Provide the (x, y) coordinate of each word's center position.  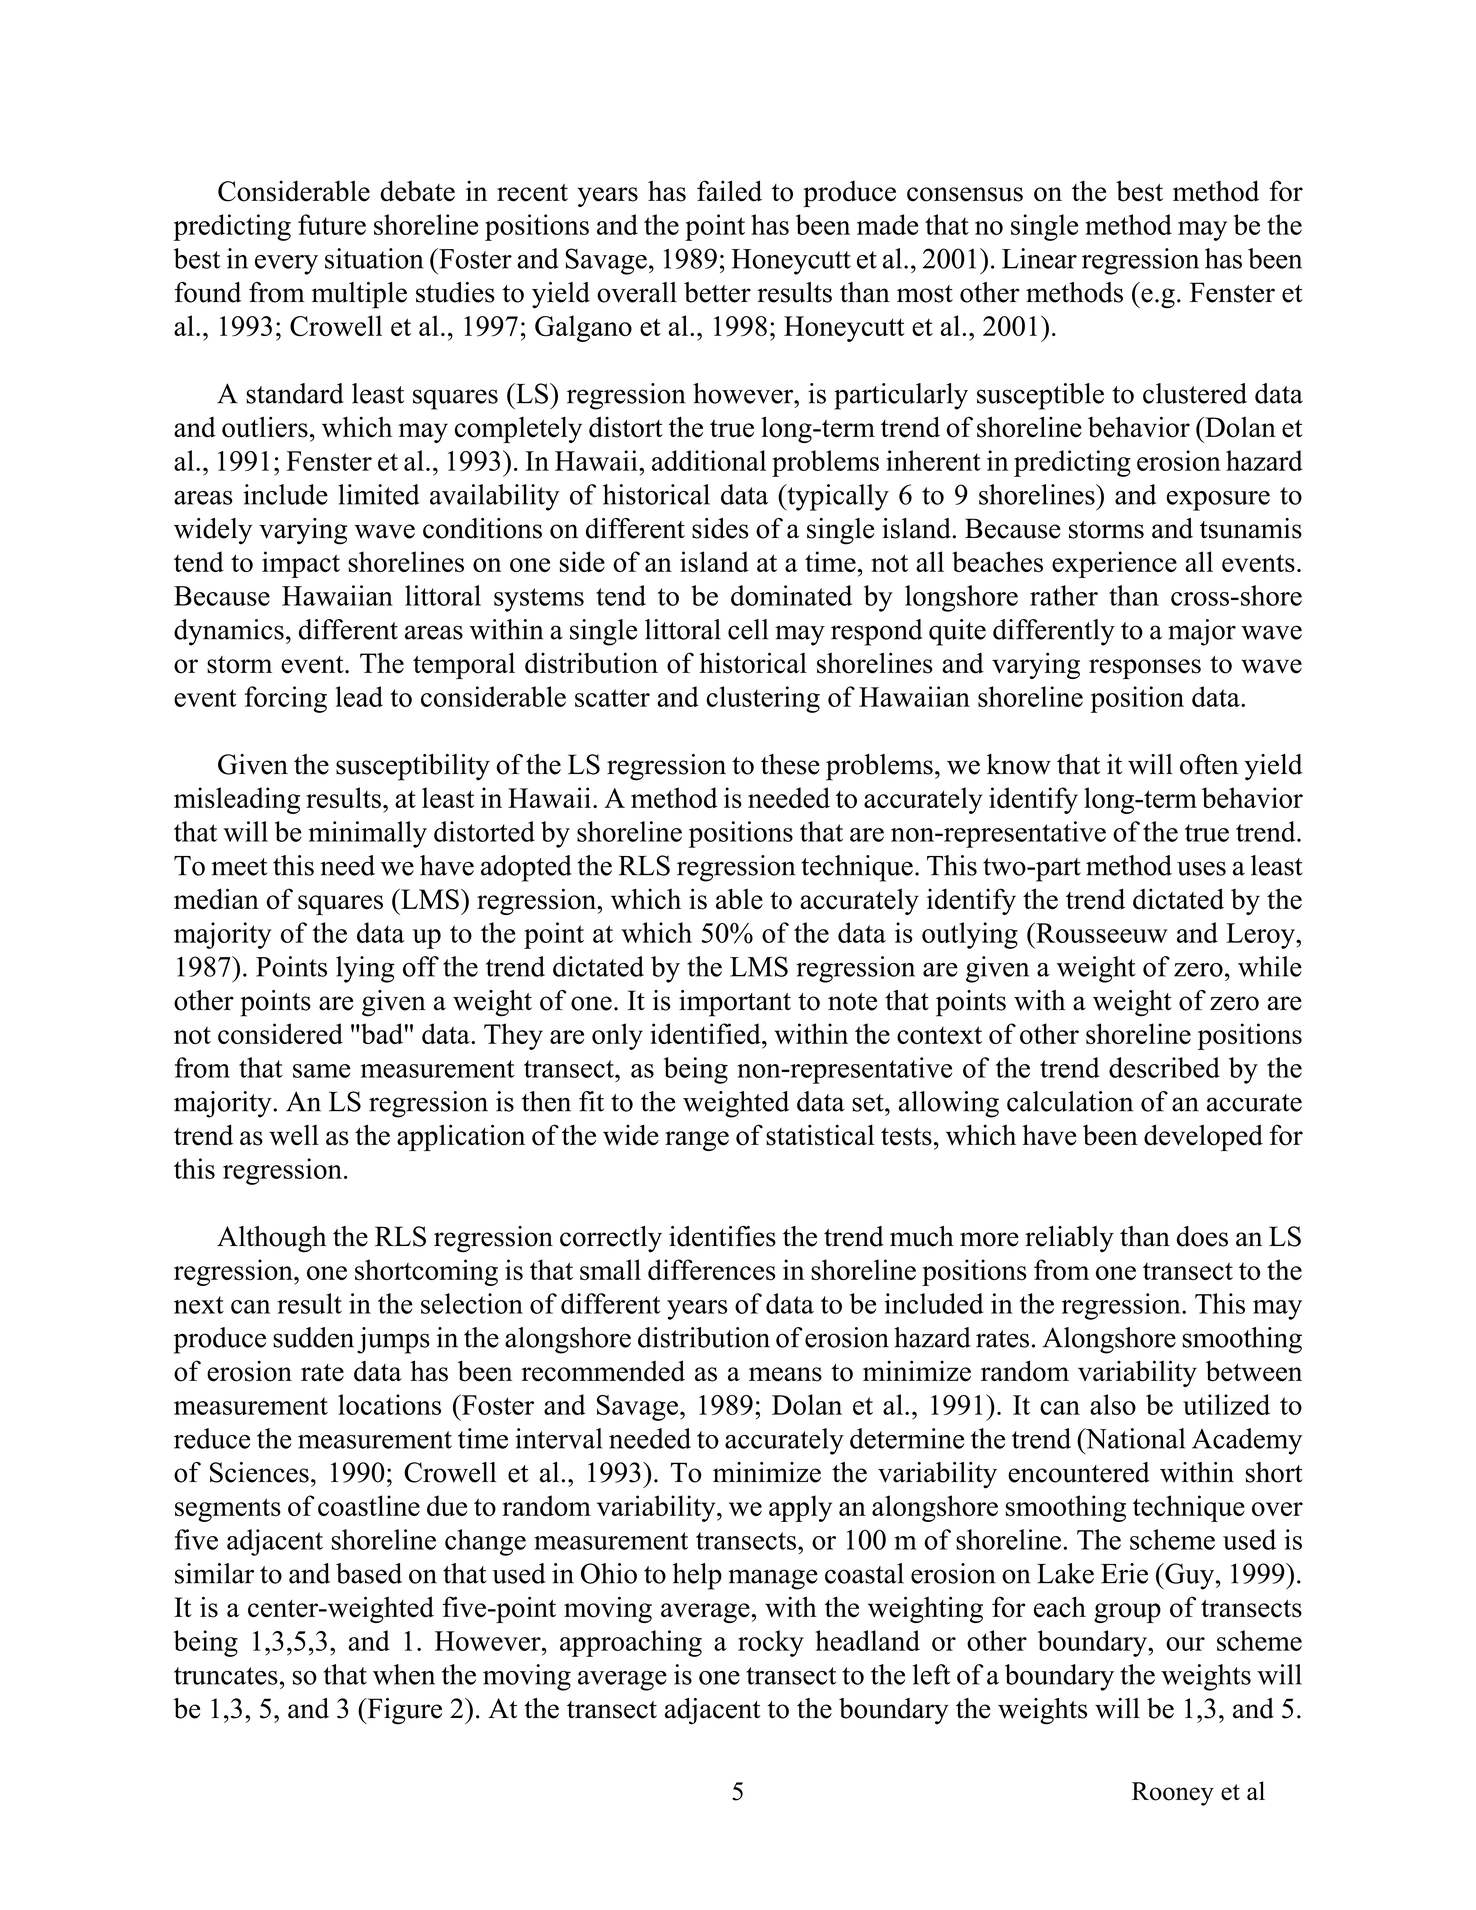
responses (1145, 669)
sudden (313, 1337)
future (332, 224)
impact (301, 564)
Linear (1039, 258)
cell (748, 629)
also (1113, 1404)
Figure (403, 1711)
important (735, 1003)
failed (729, 191)
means (785, 1374)
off (421, 966)
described (1164, 1067)
